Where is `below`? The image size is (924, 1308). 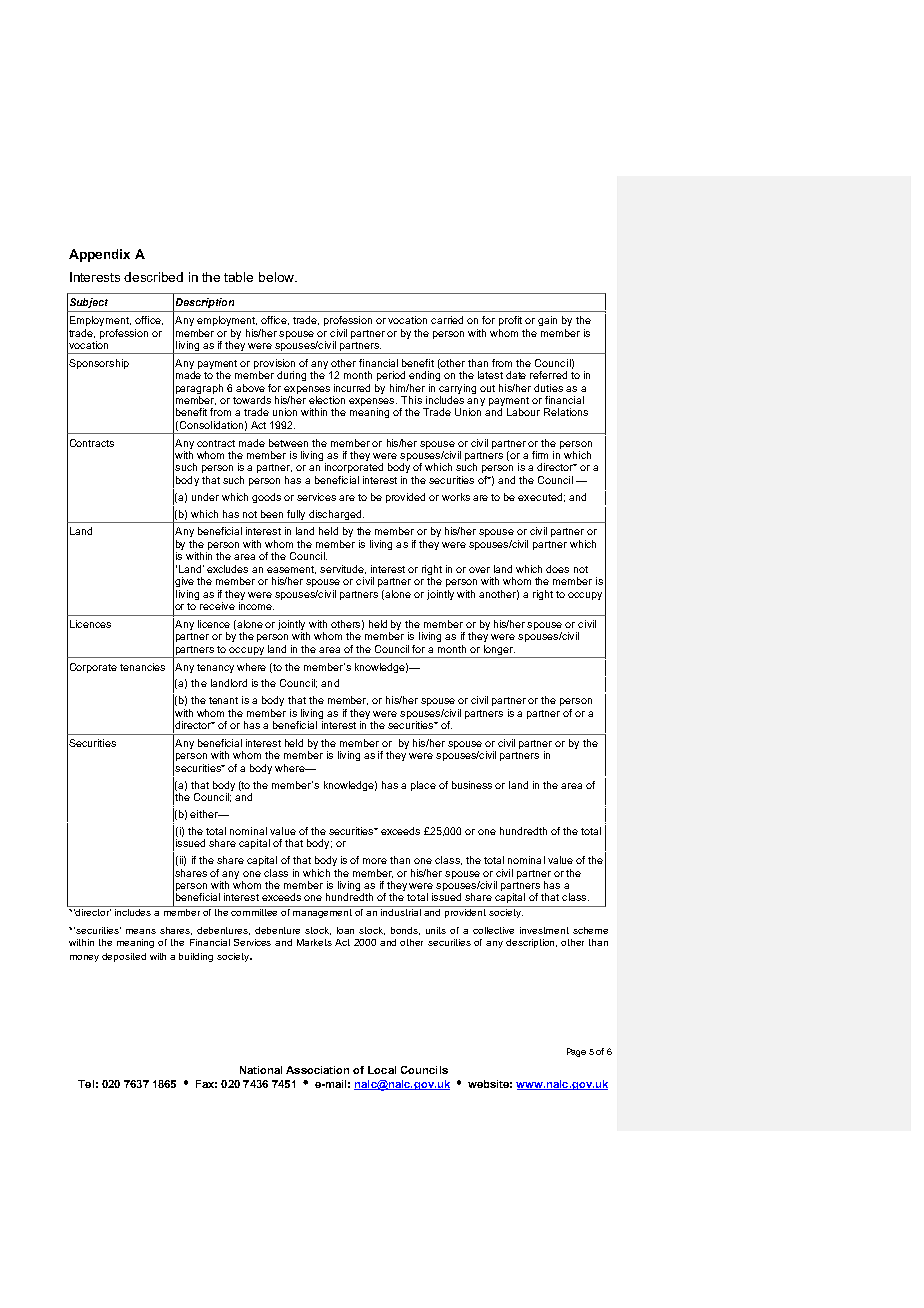 below is located at coordinates (277, 277).
